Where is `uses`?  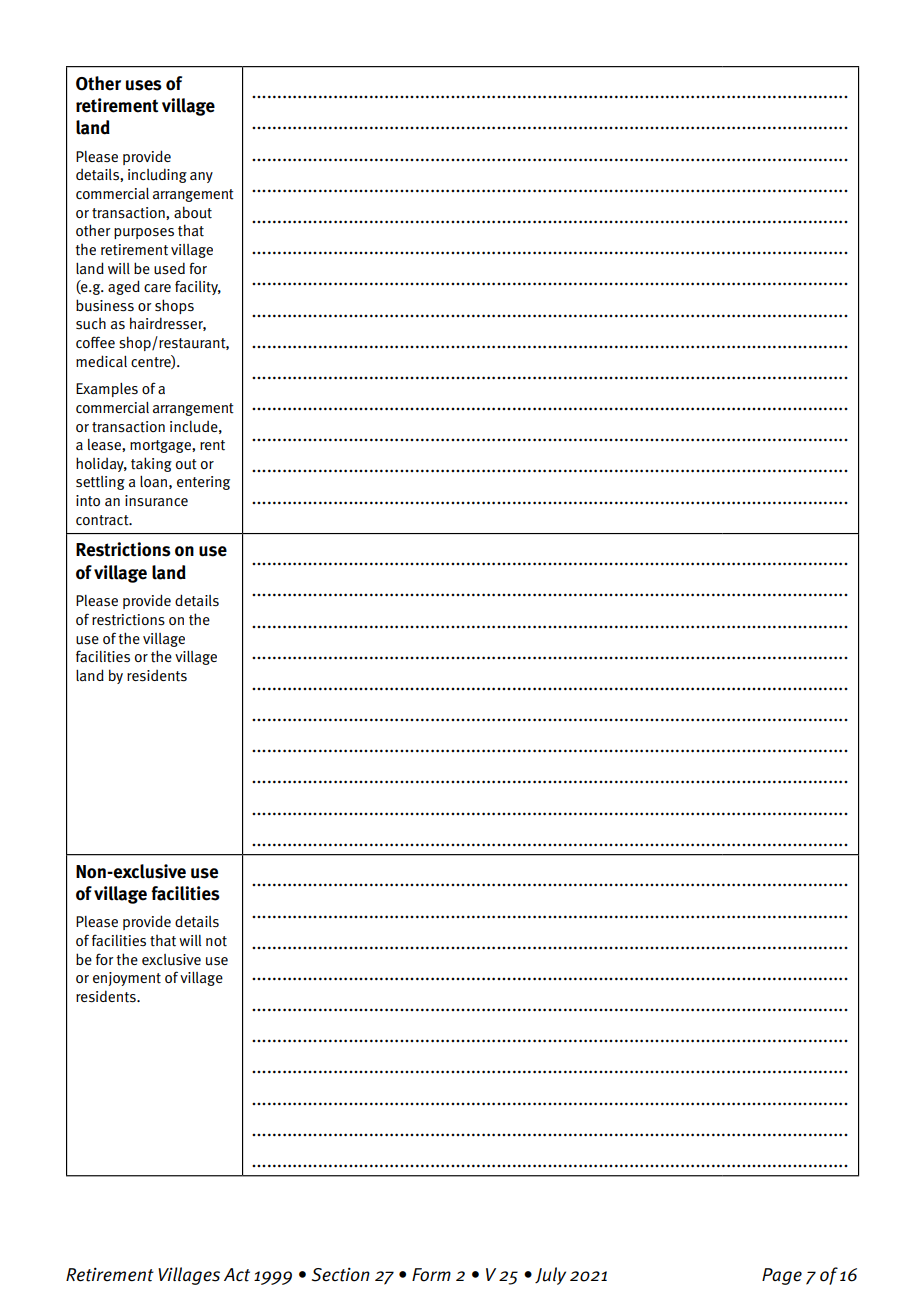 uses is located at coordinates (144, 85).
